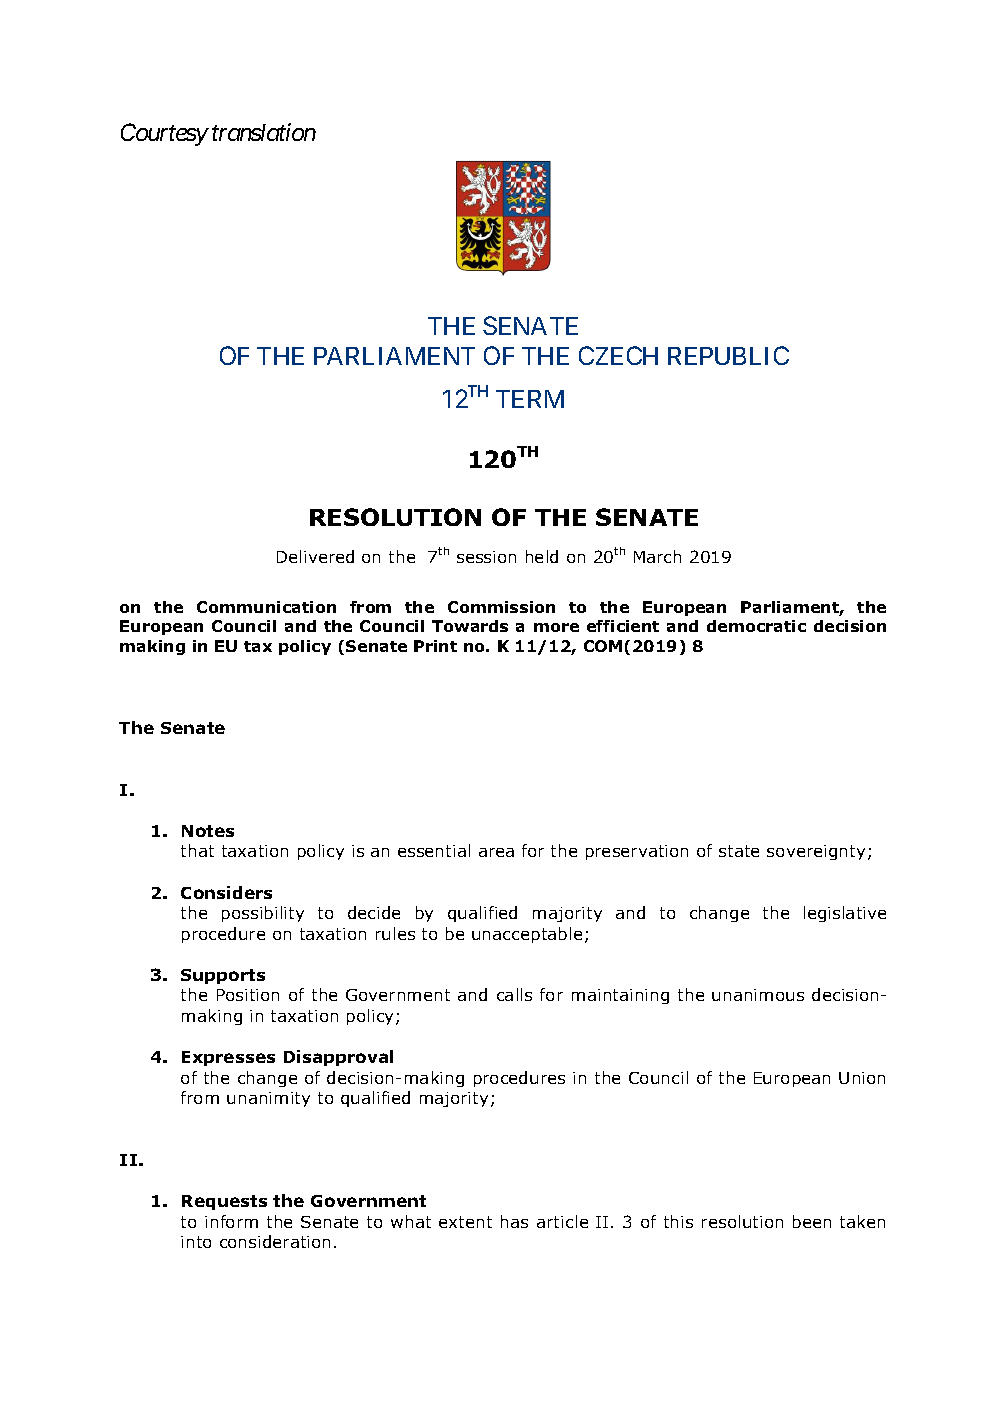 Image resolution: width=1008 pixels, height=1425 pixels. I want to click on inform, so click(231, 1221).
